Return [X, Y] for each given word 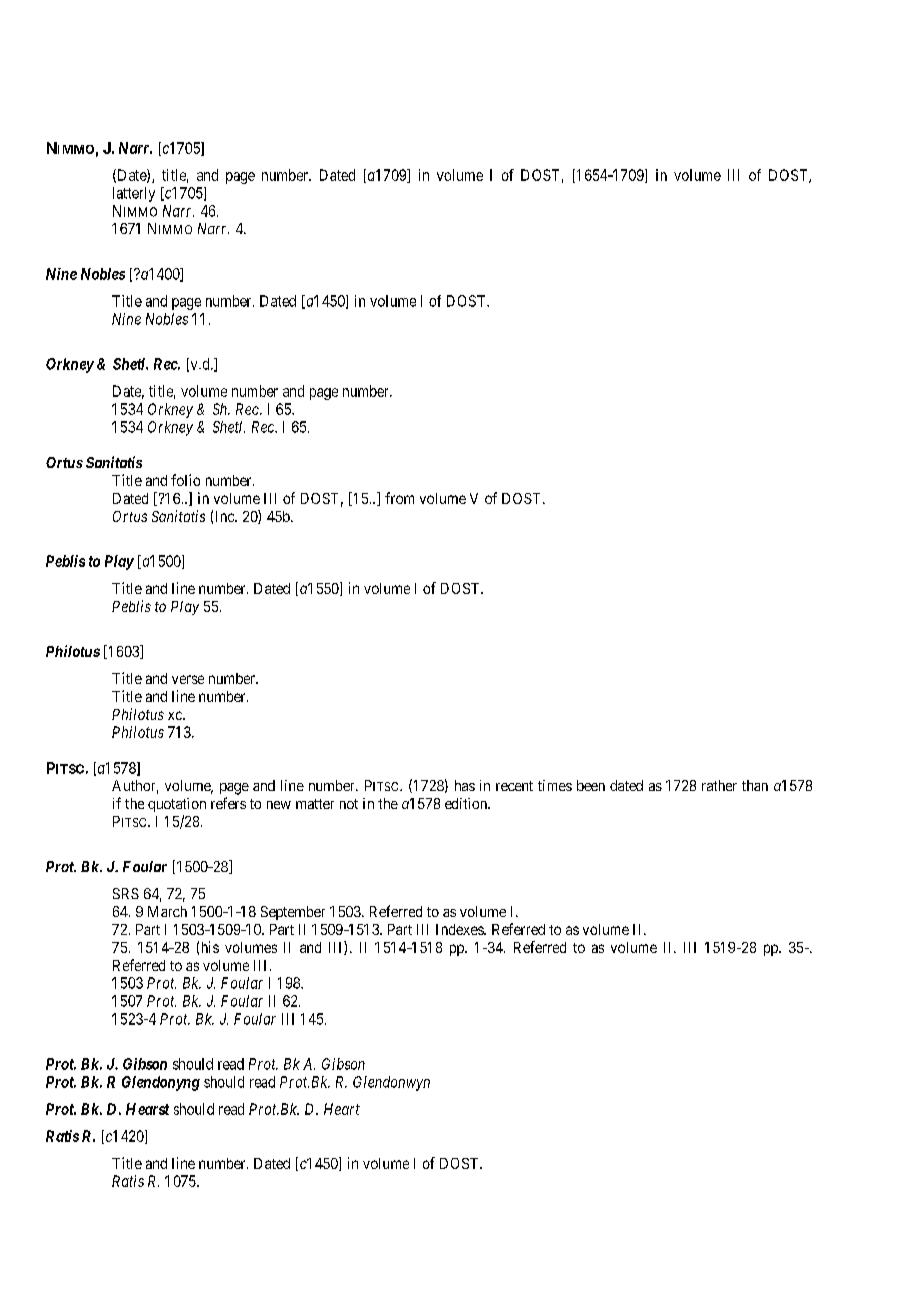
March [167, 911]
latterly [134, 194]
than [755, 785]
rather [719, 785]
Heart [342, 1109]
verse [188, 679]
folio [185, 480]
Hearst [147, 1109]
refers [228, 803]
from [399, 498]
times [555, 785]
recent [514, 786]
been [591, 785]
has [465, 785]
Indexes [460, 929]
